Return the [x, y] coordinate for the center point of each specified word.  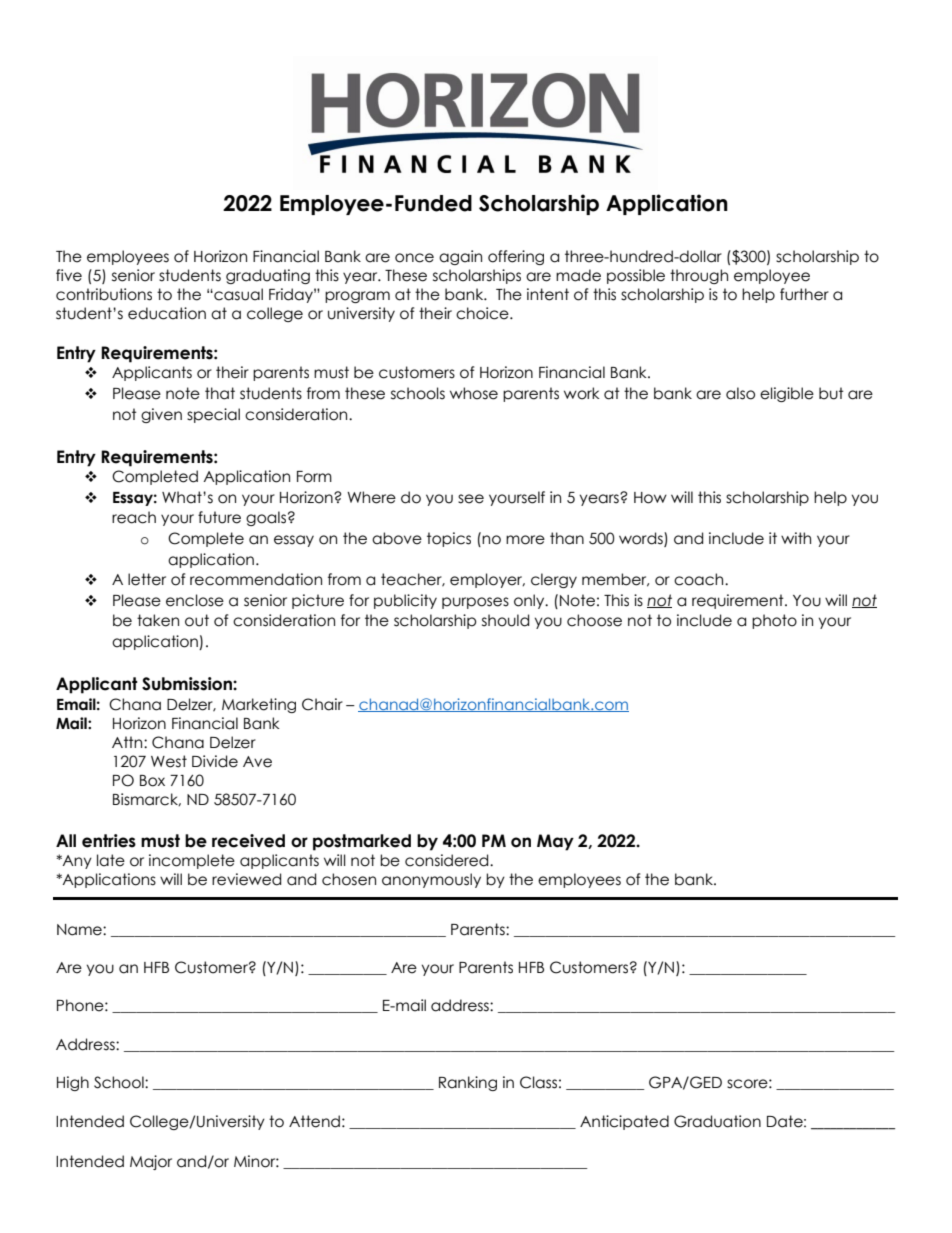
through [699, 276]
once [414, 258]
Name [80, 930]
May [555, 842]
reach [134, 517]
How [650, 498]
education [167, 313]
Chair [322, 704]
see [471, 499]
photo [774, 621]
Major [151, 1162]
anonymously [431, 880]
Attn [128, 742]
